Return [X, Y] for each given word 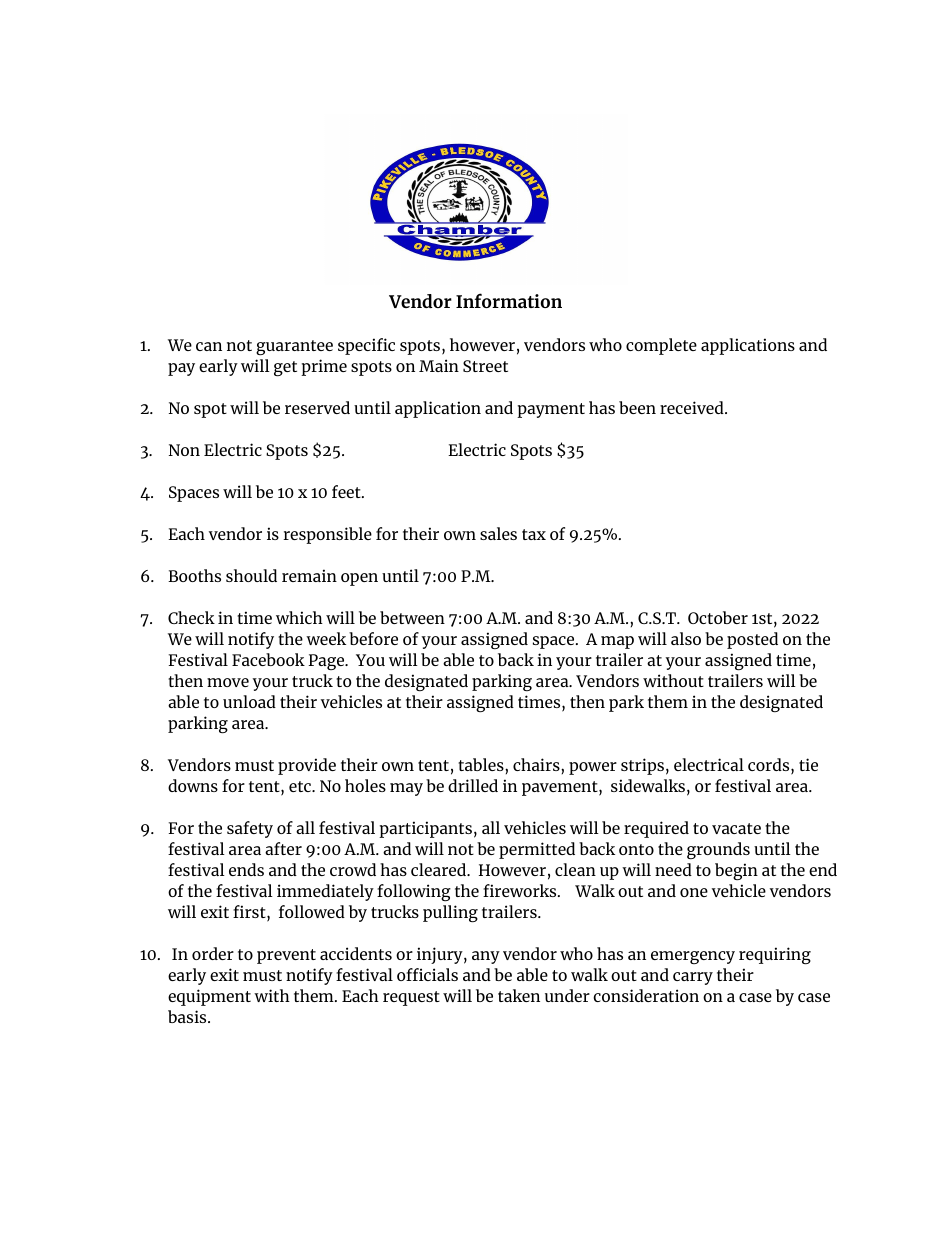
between [412, 617]
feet [347, 491]
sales [498, 533]
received [693, 407]
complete [661, 346]
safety [250, 829]
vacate [736, 828]
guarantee [294, 347]
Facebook [268, 659]
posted [752, 640]
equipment [209, 997]
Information [509, 300]
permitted [537, 850]
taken [519, 995]
